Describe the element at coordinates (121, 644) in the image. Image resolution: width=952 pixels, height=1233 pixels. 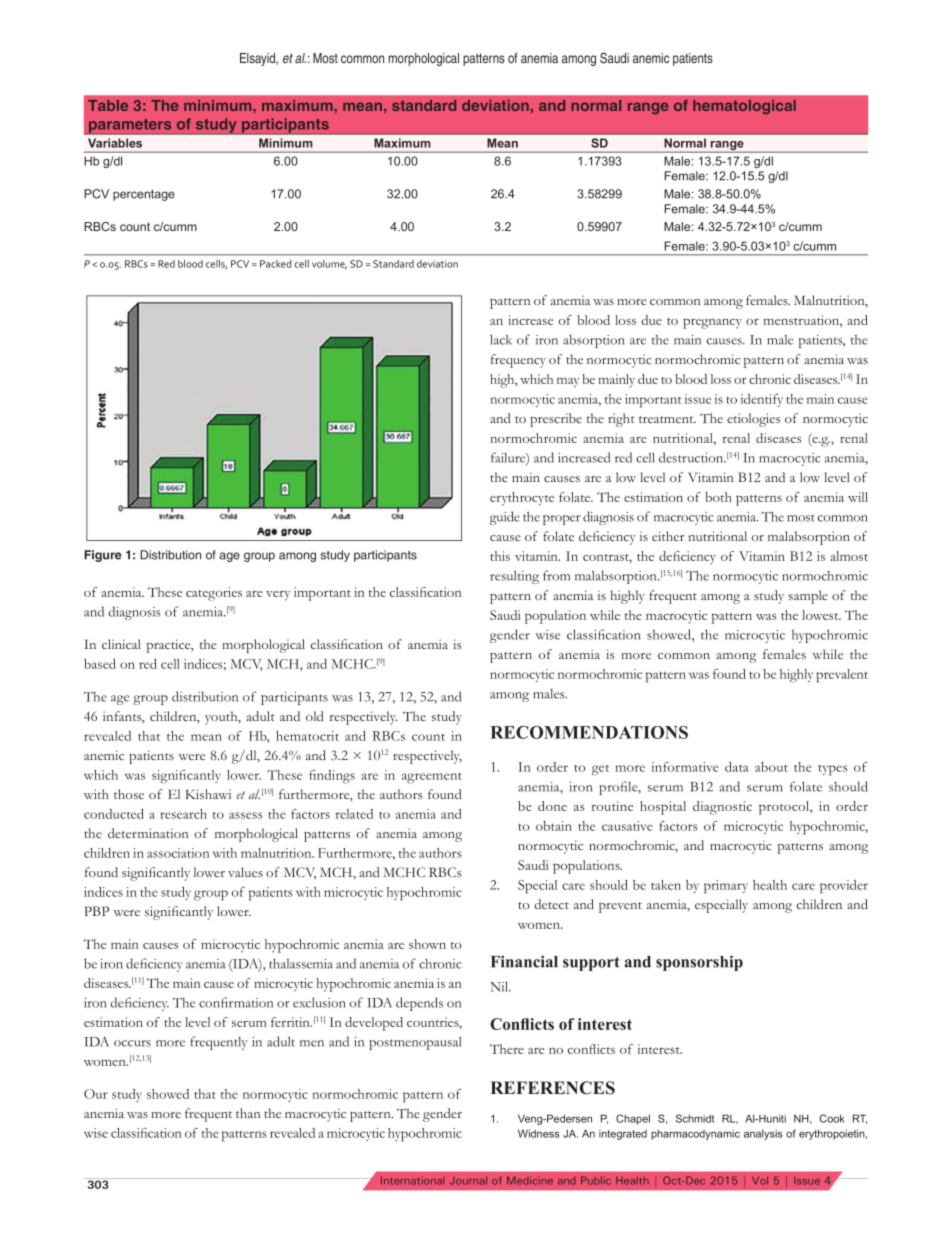
I see `clinical` at that location.
